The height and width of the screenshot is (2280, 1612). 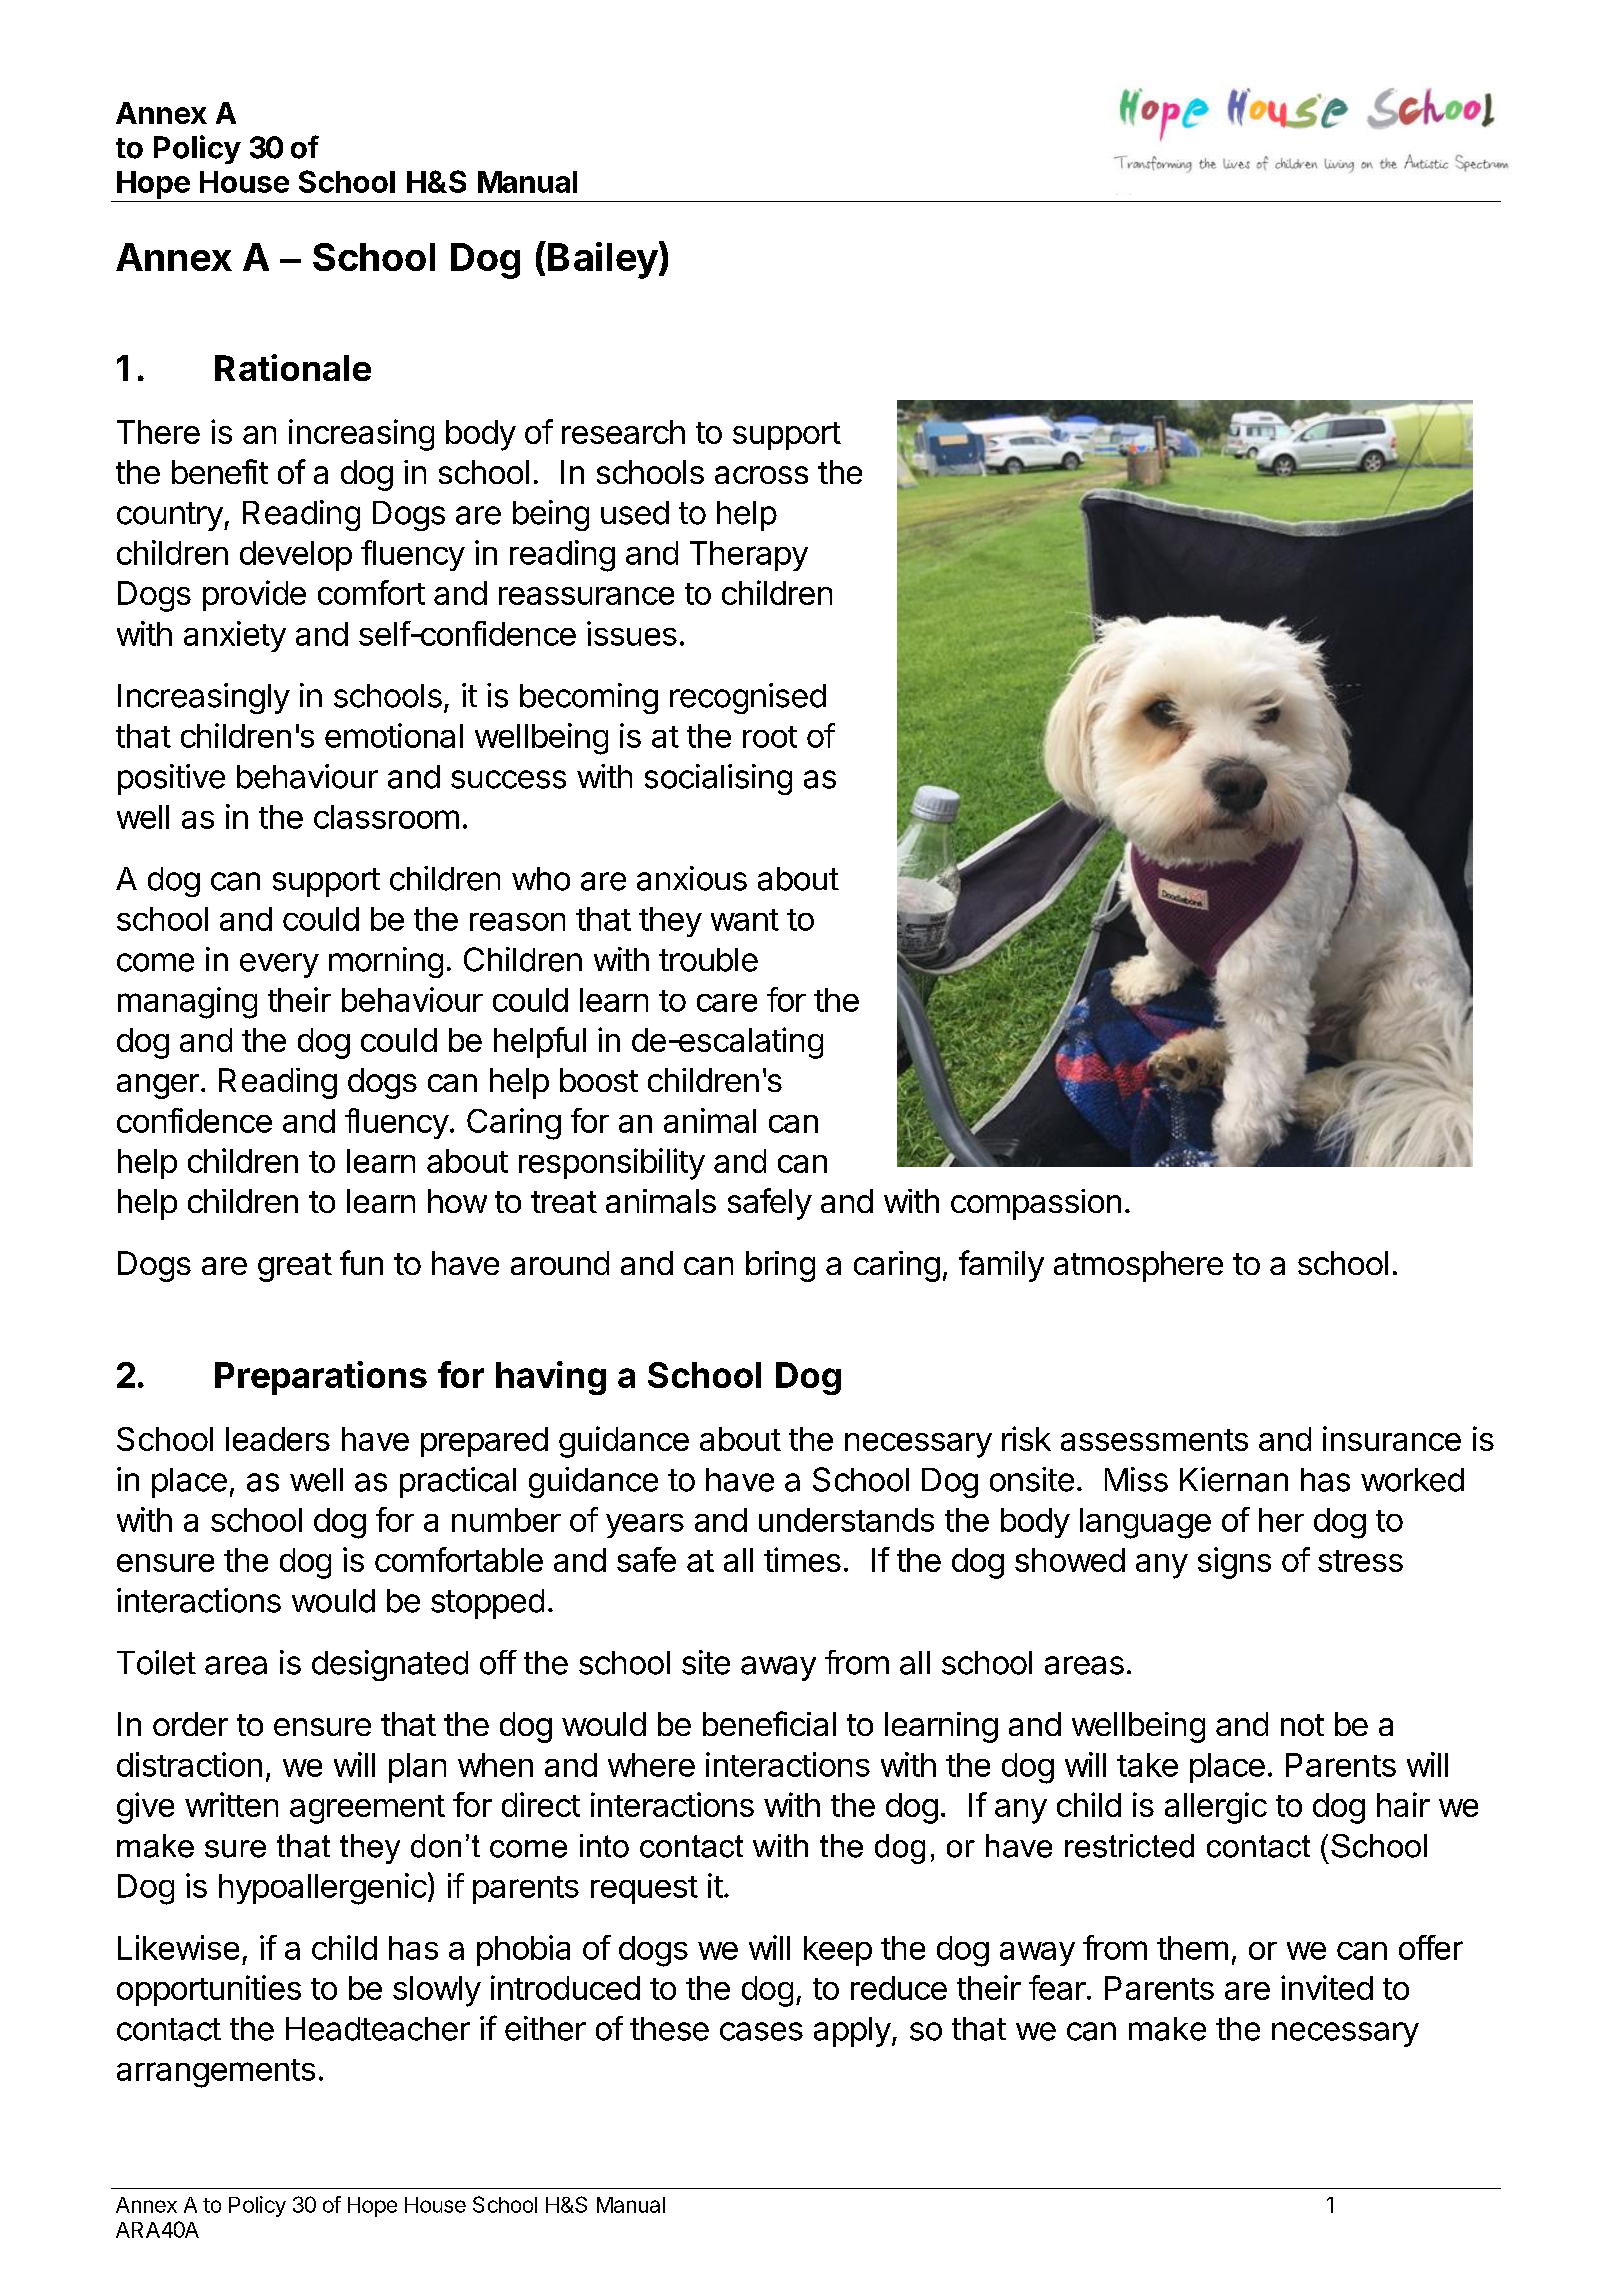 I want to click on Bailey, so click(x=603, y=260).
